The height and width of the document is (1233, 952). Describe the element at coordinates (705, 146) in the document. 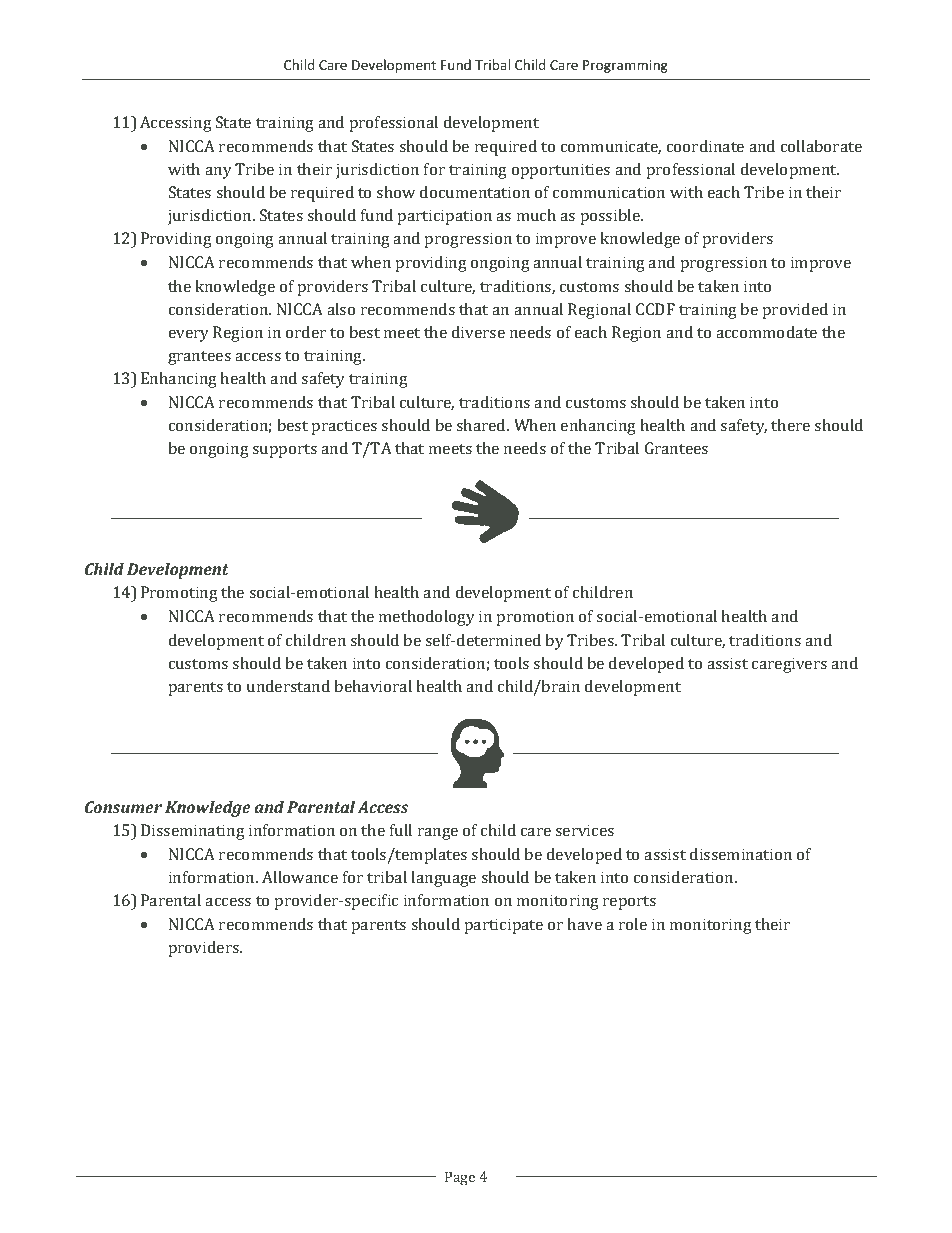

I see `coordinate` at that location.
